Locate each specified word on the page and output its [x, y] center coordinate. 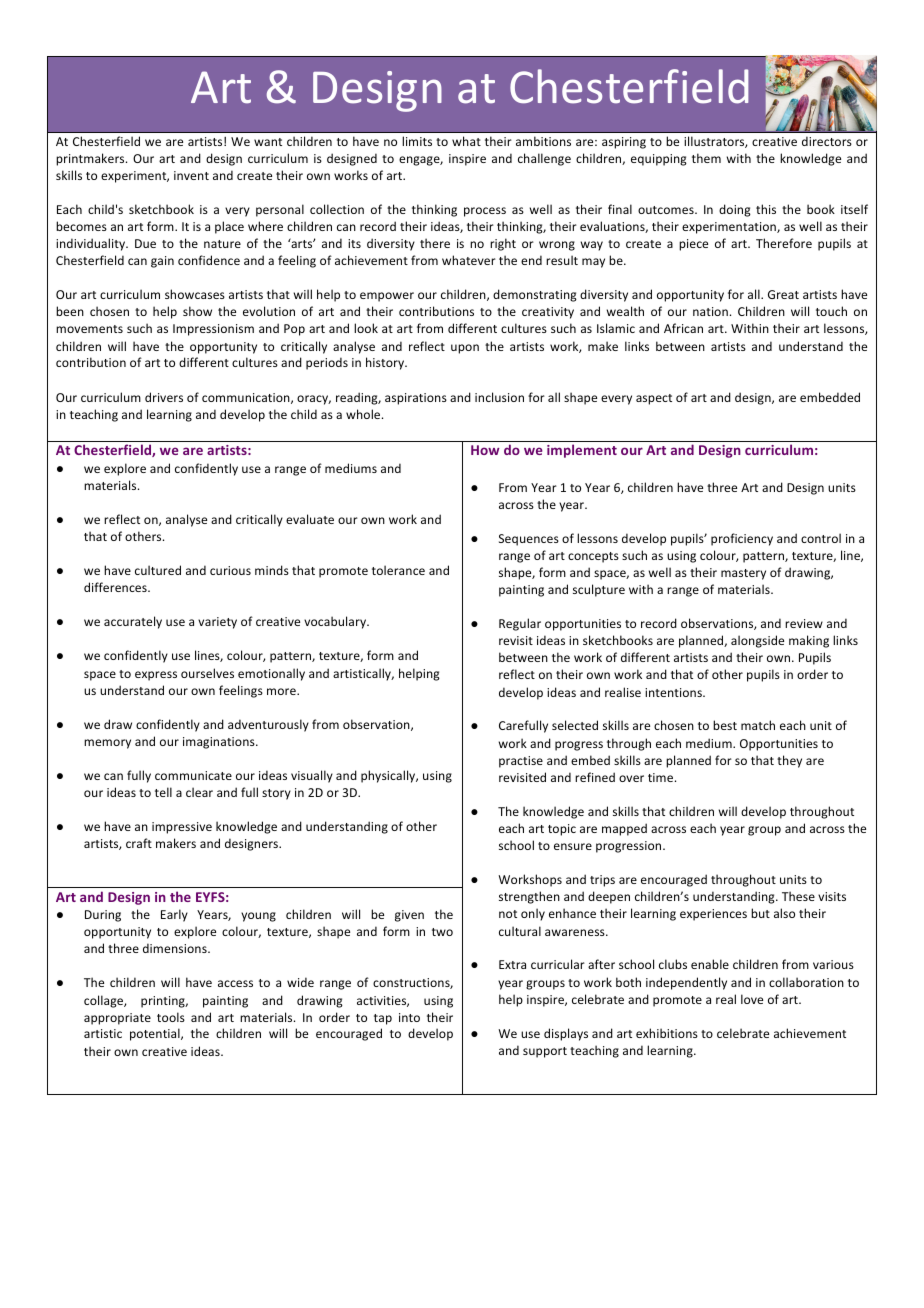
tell [163, 792]
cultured [158, 570]
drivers [164, 397]
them [706, 158]
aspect [654, 399]
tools [171, 1017]
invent [191, 175]
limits [417, 141]
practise [521, 762]
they [789, 761]
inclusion [499, 397]
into [409, 1017]
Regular [520, 624]
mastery [743, 574]
